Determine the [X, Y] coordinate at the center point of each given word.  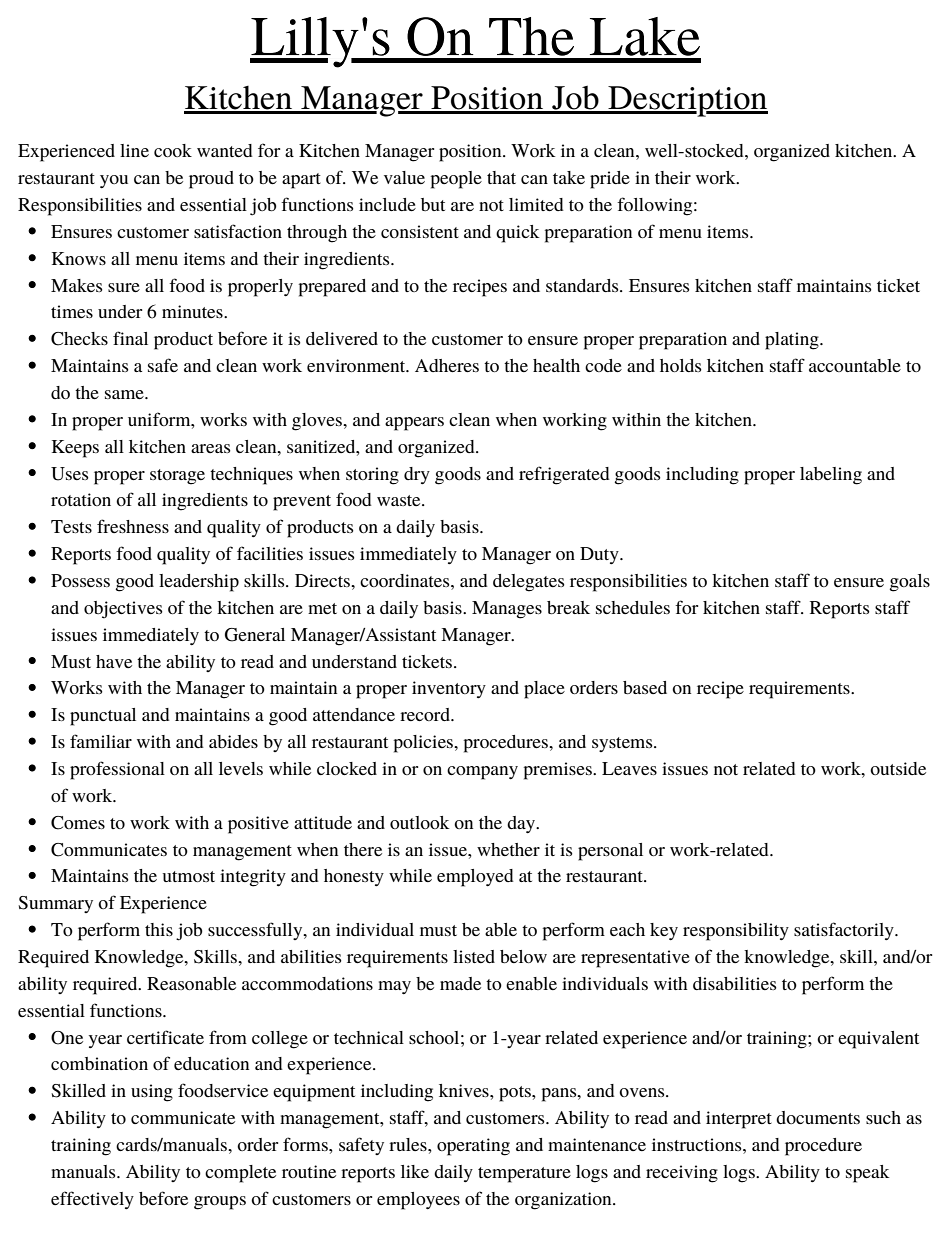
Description [687, 101]
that [501, 177]
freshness [133, 526]
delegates [529, 583]
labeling [831, 476]
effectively [92, 1200]
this [159, 929]
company [482, 773]
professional [117, 770]
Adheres [447, 365]
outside [898, 768]
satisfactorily [845, 931]
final [130, 338]
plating [793, 341]
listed [474, 956]
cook [173, 150]
